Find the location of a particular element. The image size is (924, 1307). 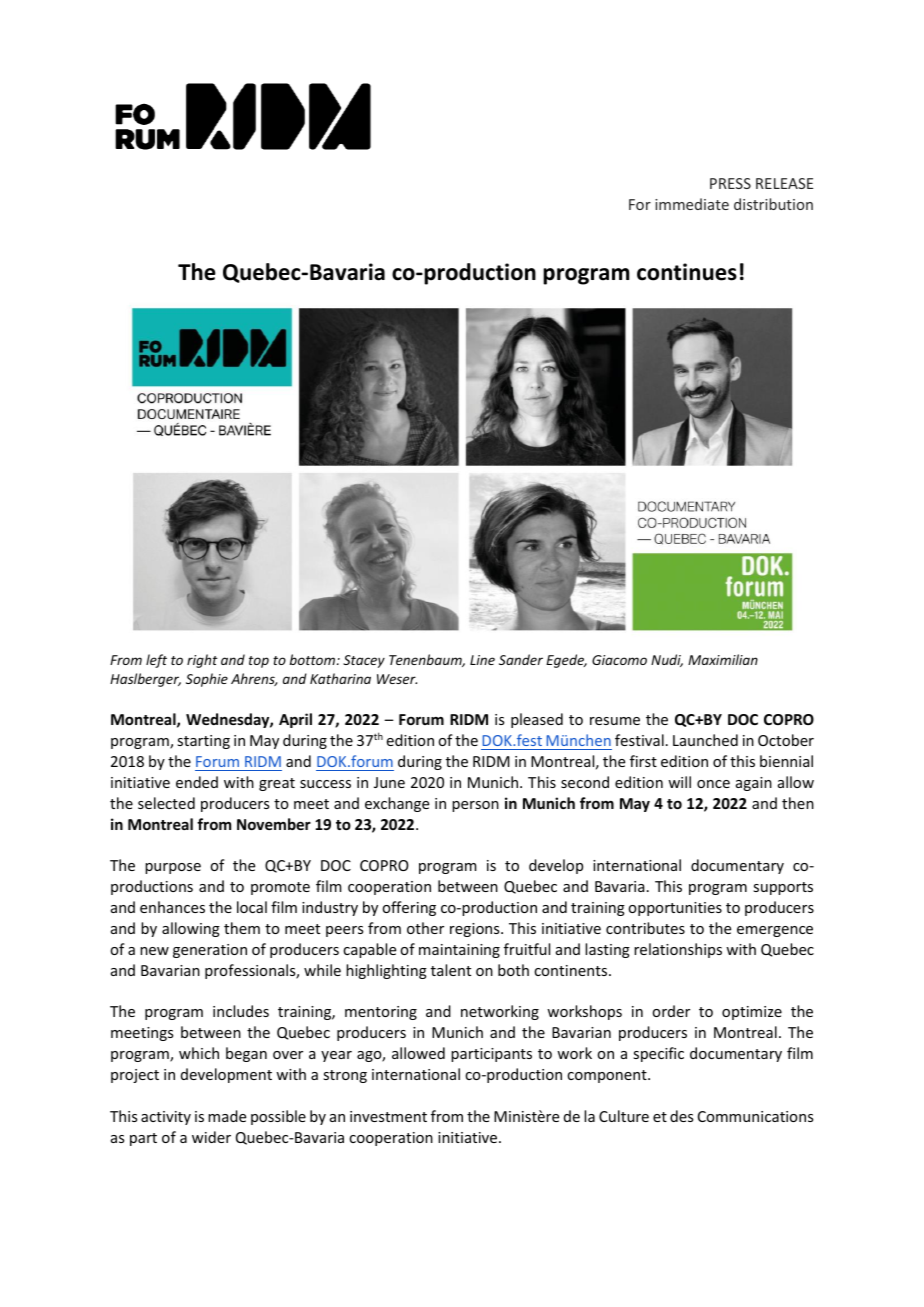

Line is located at coordinates (482, 660).
